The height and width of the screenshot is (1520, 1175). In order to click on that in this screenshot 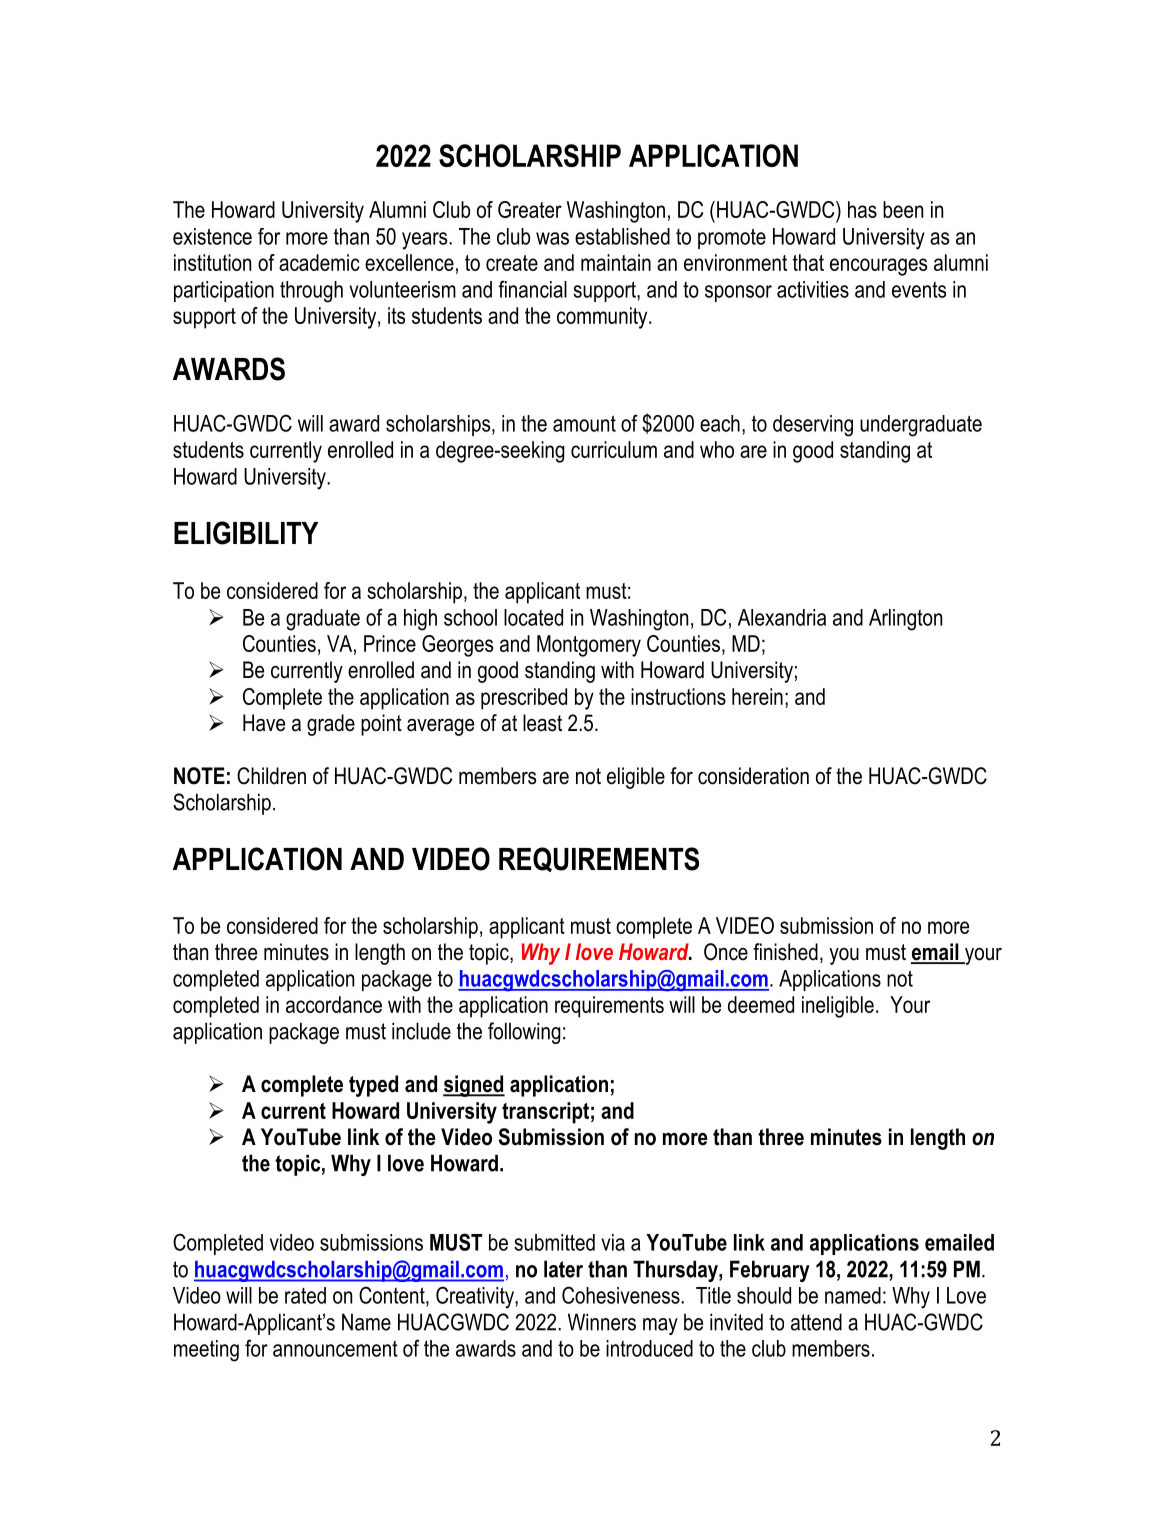, I will do `click(808, 262)`.
